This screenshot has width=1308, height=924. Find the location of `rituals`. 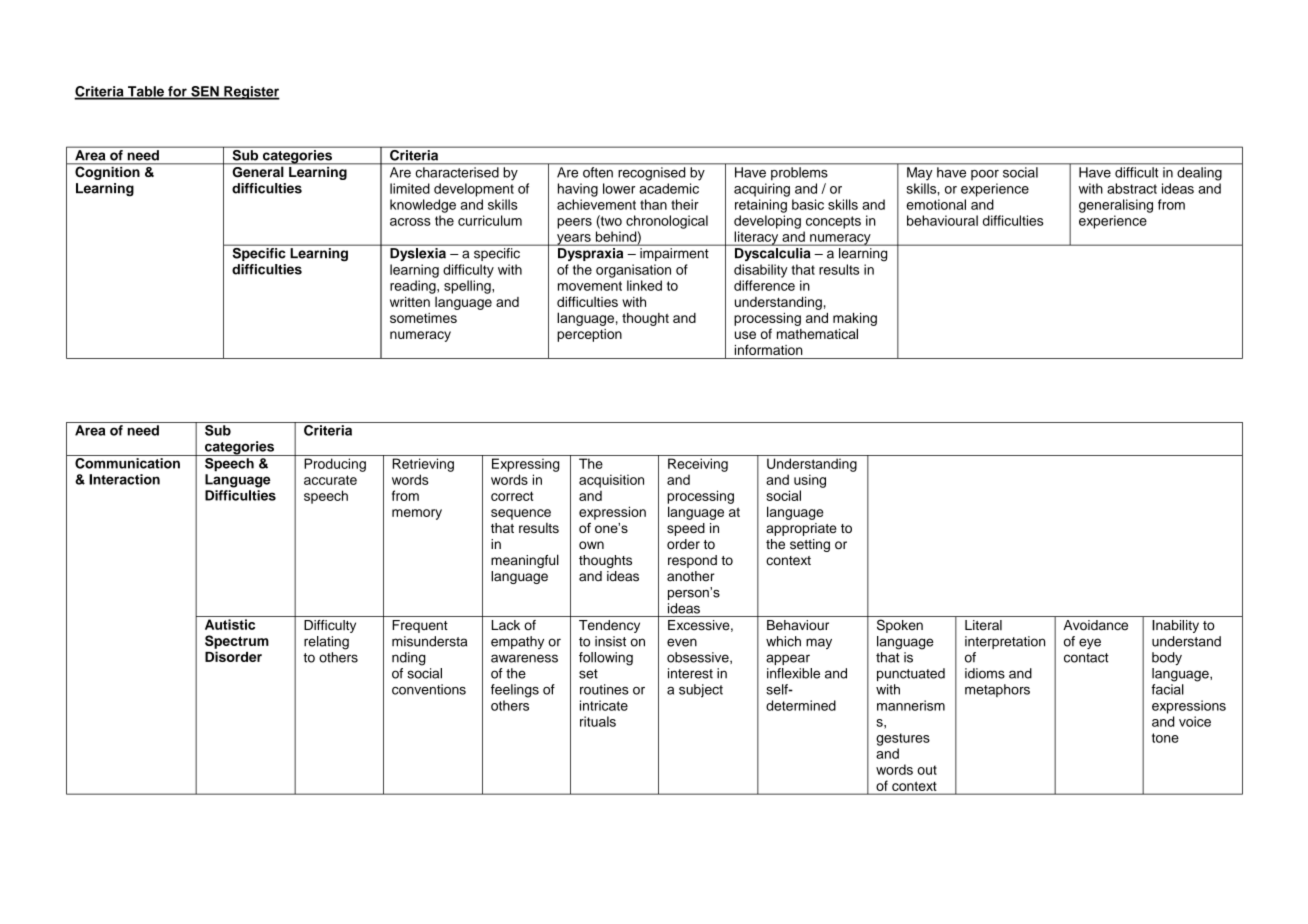

rituals is located at coordinates (598, 721).
